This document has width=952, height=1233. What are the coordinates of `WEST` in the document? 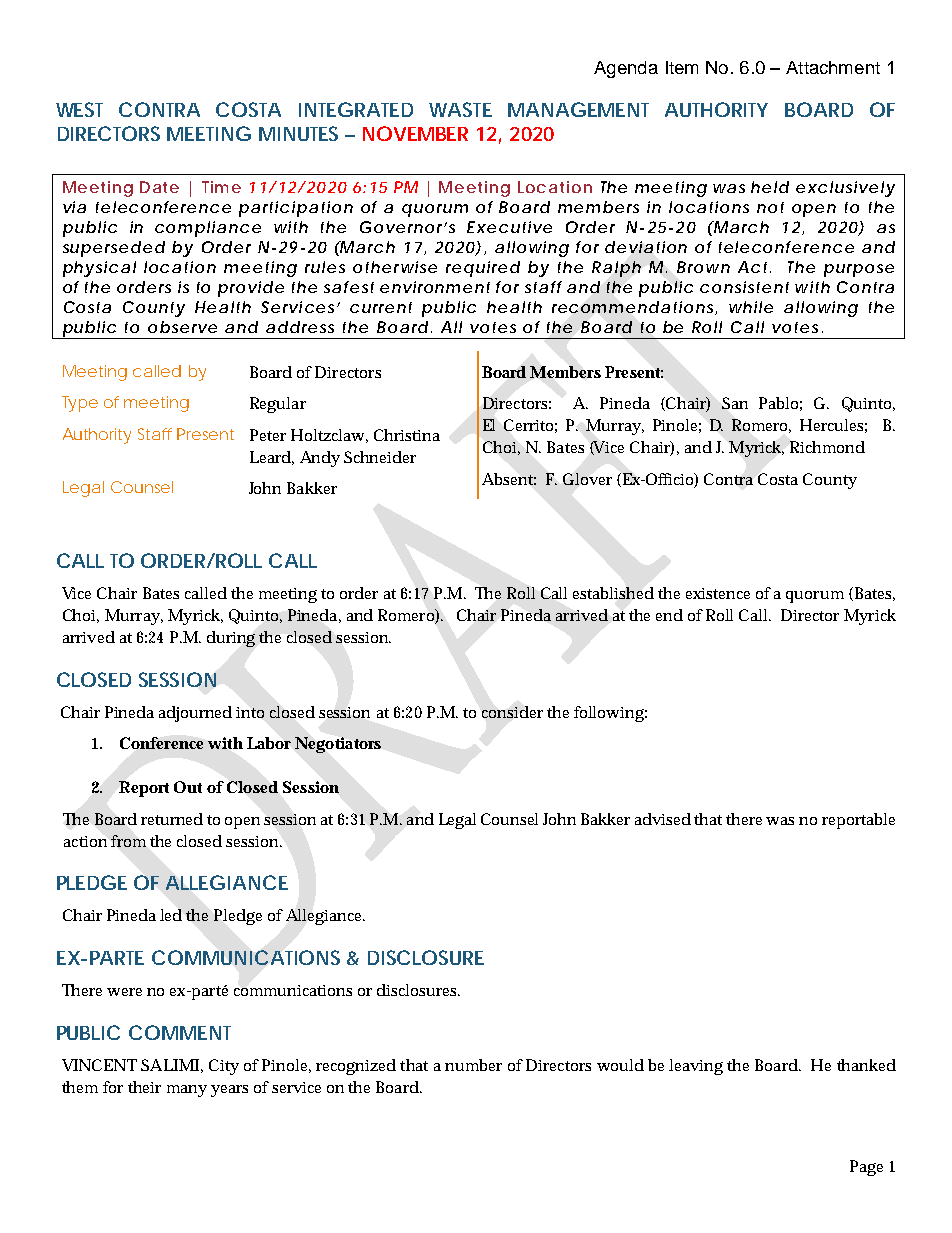 It's located at (79, 109).
